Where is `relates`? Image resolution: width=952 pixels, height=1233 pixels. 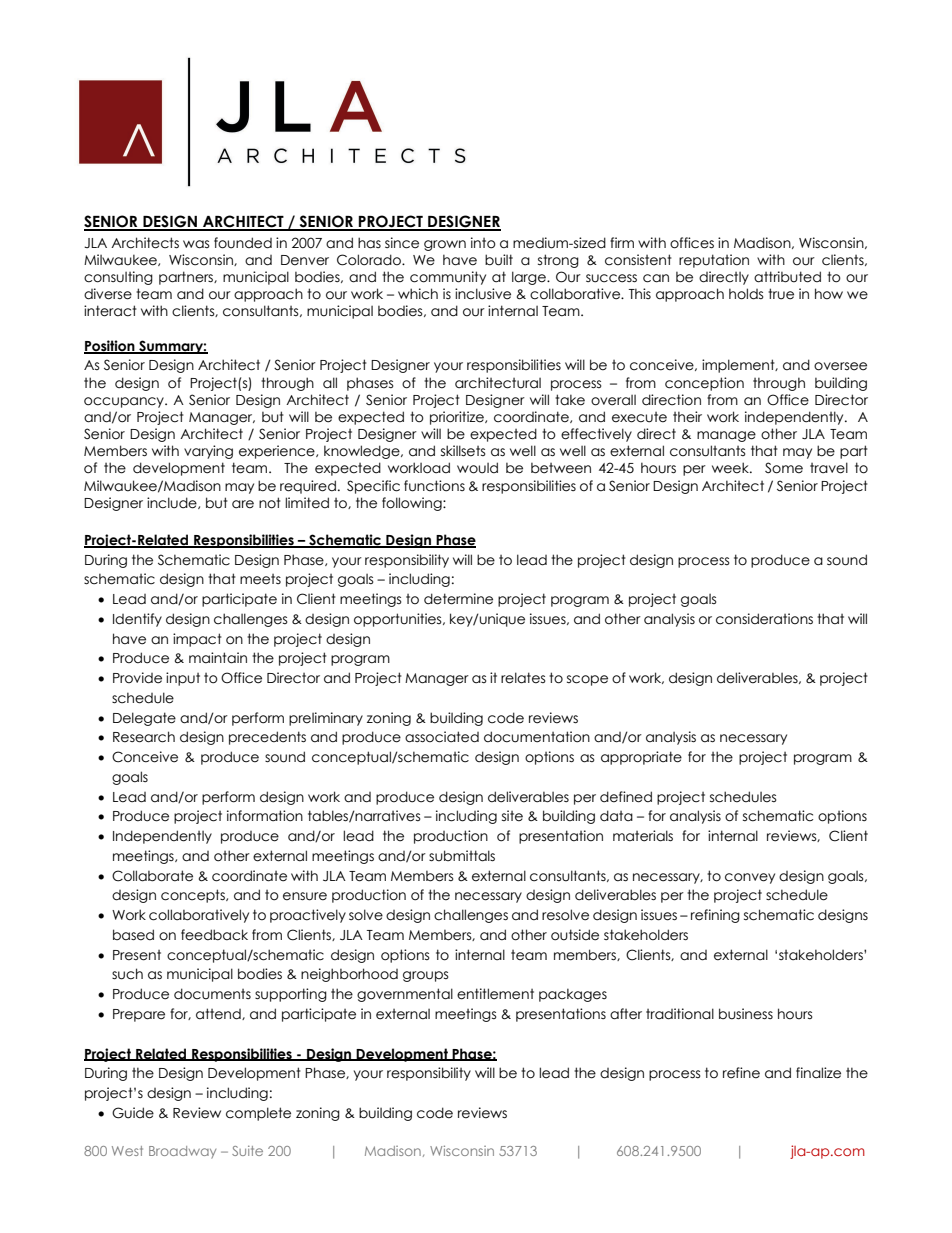
relates is located at coordinates (523, 678).
